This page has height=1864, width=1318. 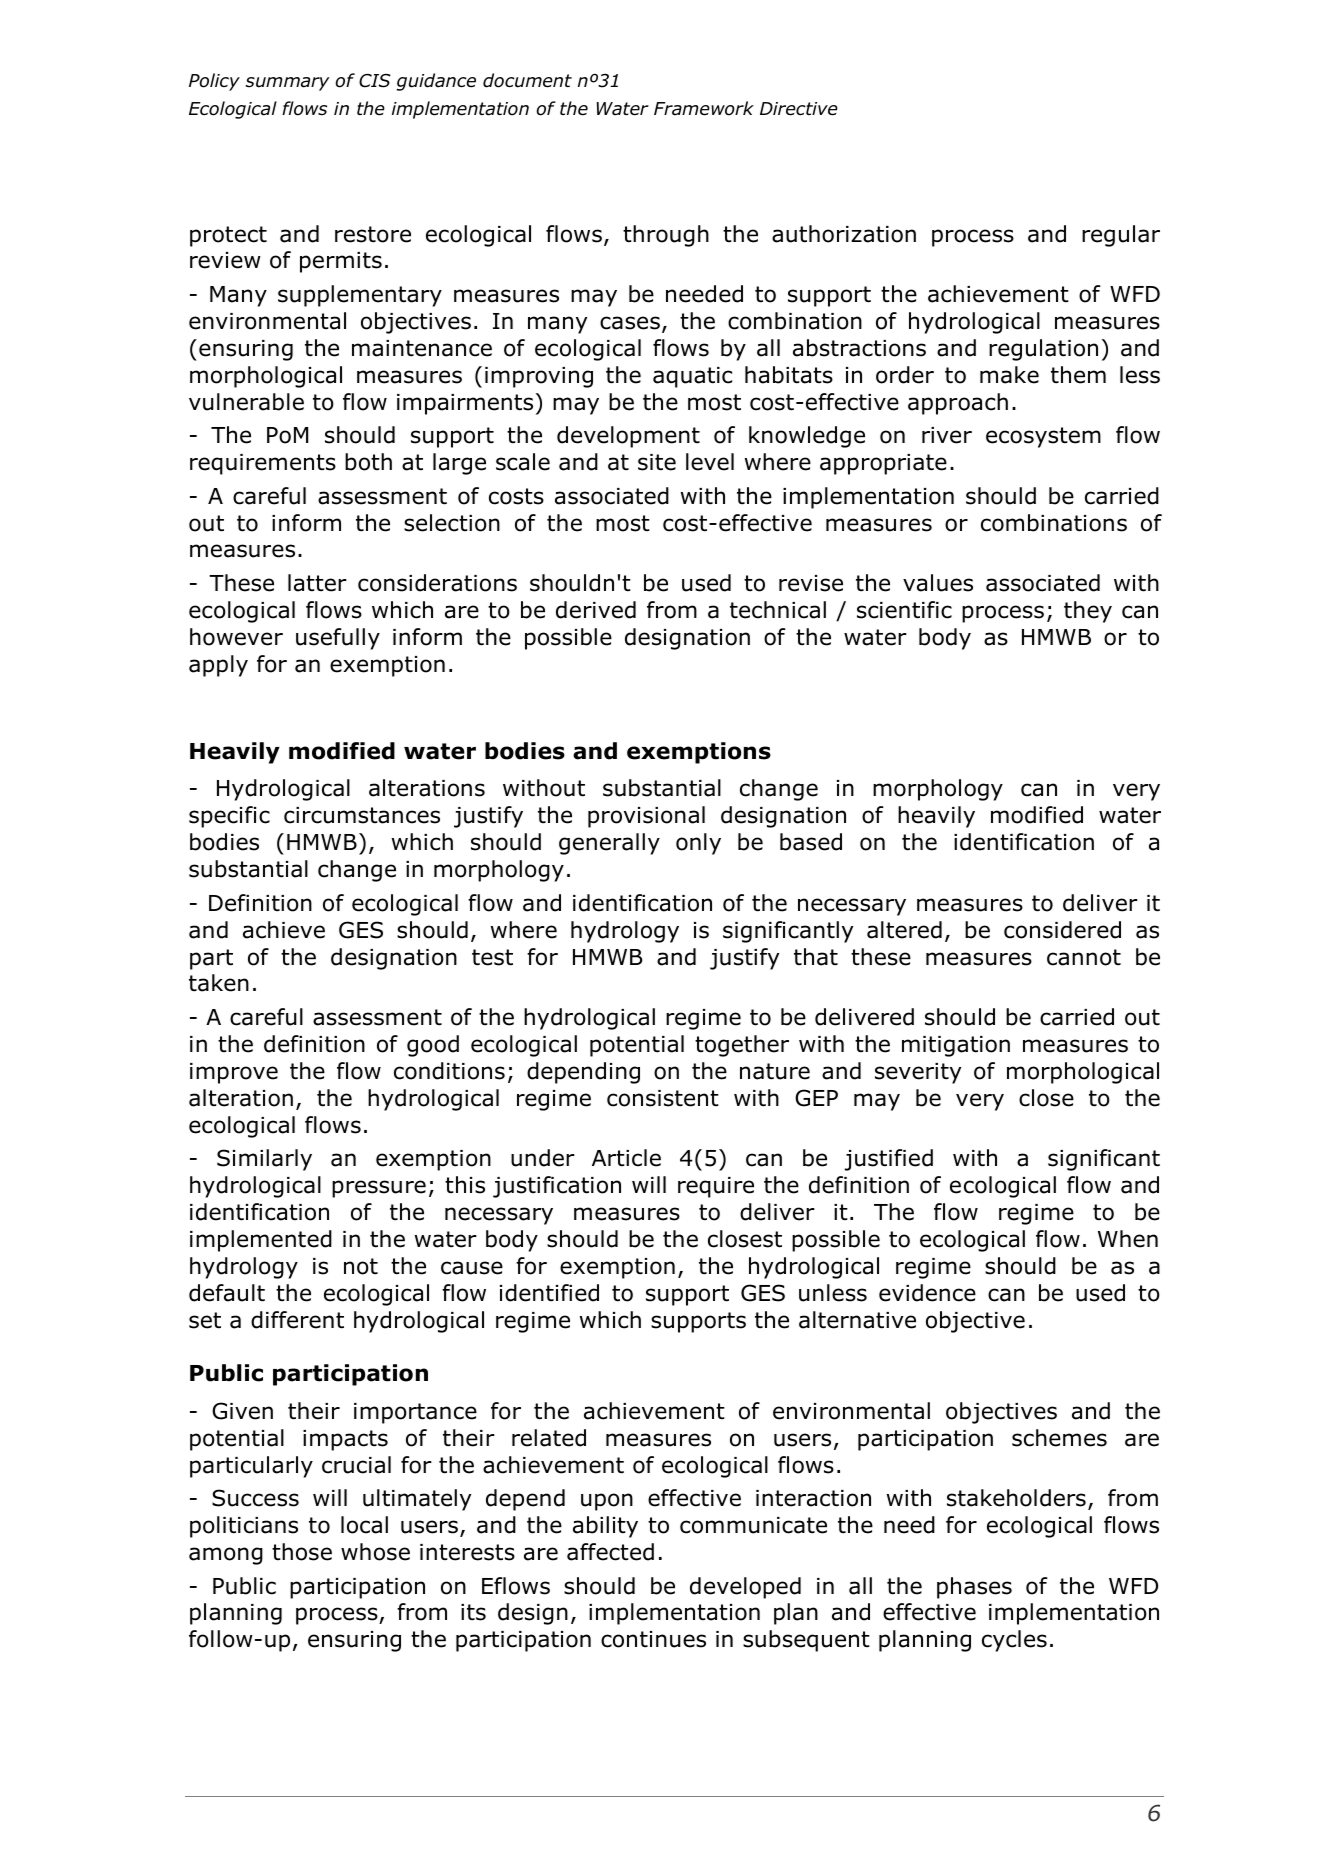 What do you see at coordinates (338, 639) in the page?
I see `usefully` at bounding box center [338, 639].
